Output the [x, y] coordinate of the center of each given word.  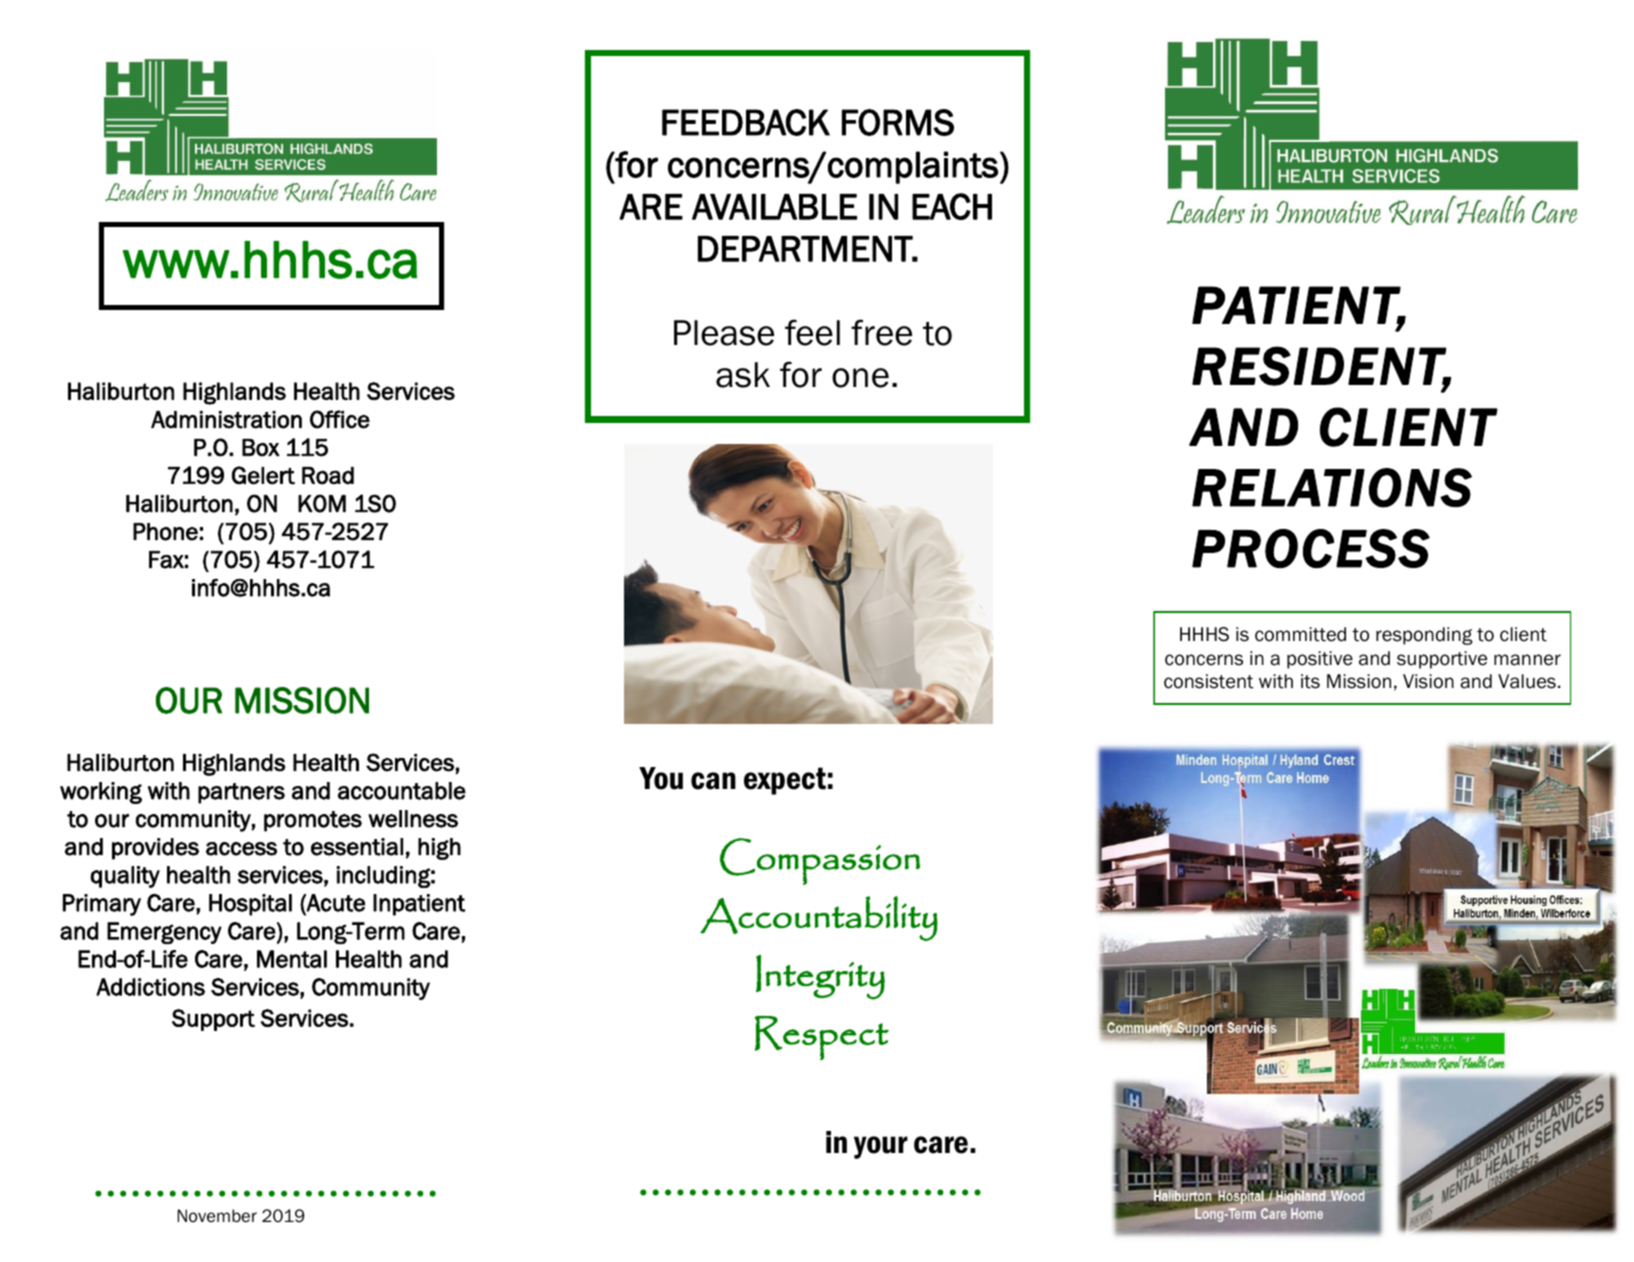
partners [241, 793]
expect [785, 781]
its [1310, 681]
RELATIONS [1332, 488]
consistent [1208, 681]
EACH [952, 206]
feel [812, 332]
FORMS [898, 122]
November [217, 1216]
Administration [226, 420]
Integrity [820, 977]
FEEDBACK [746, 122]
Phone [165, 532]
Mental [292, 959]
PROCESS [1311, 548]
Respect [822, 1038]
